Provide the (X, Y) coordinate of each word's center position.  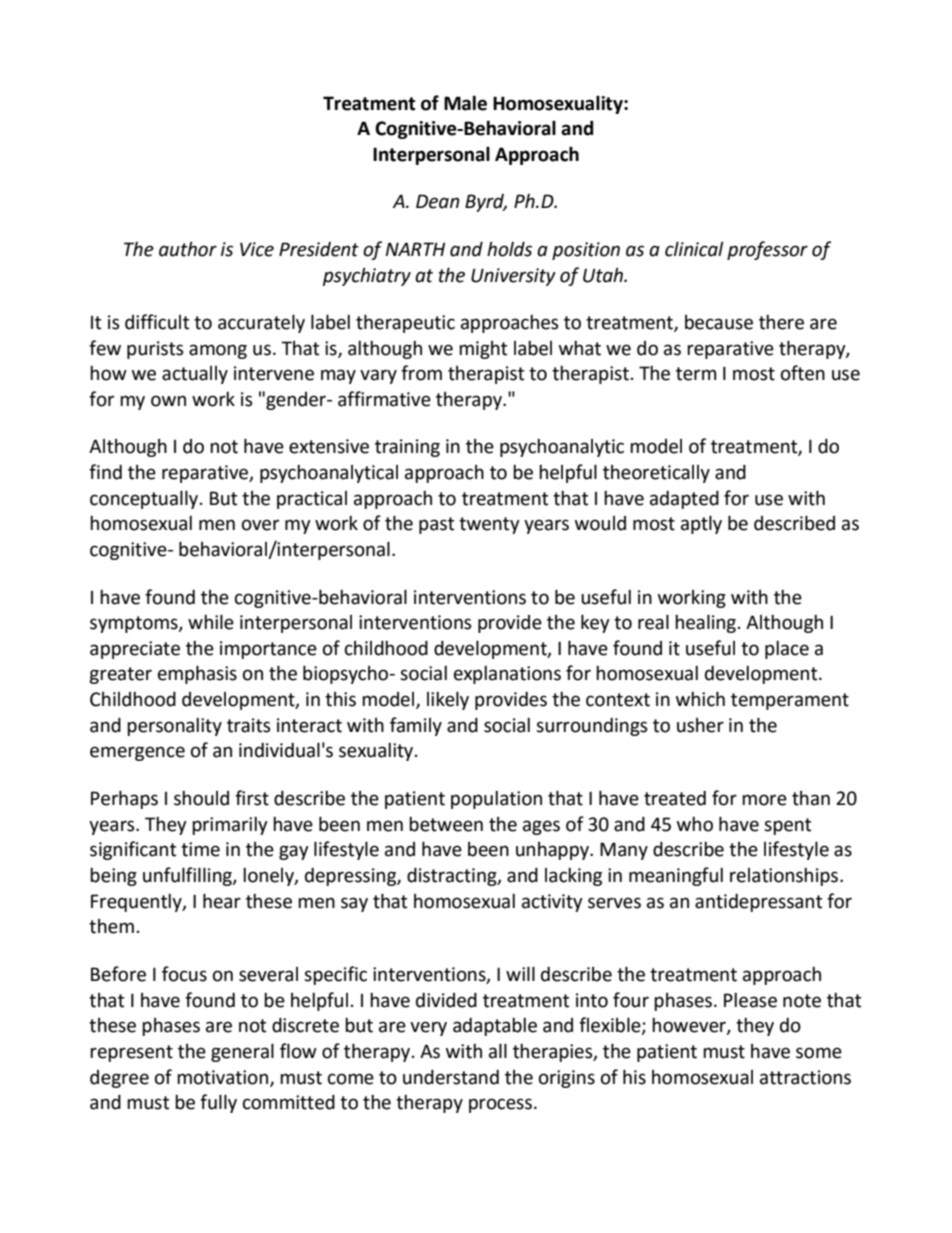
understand (451, 1077)
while (211, 622)
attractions (805, 1077)
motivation (224, 1078)
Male (465, 103)
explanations (507, 674)
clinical (694, 249)
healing (705, 623)
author (188, 249)
